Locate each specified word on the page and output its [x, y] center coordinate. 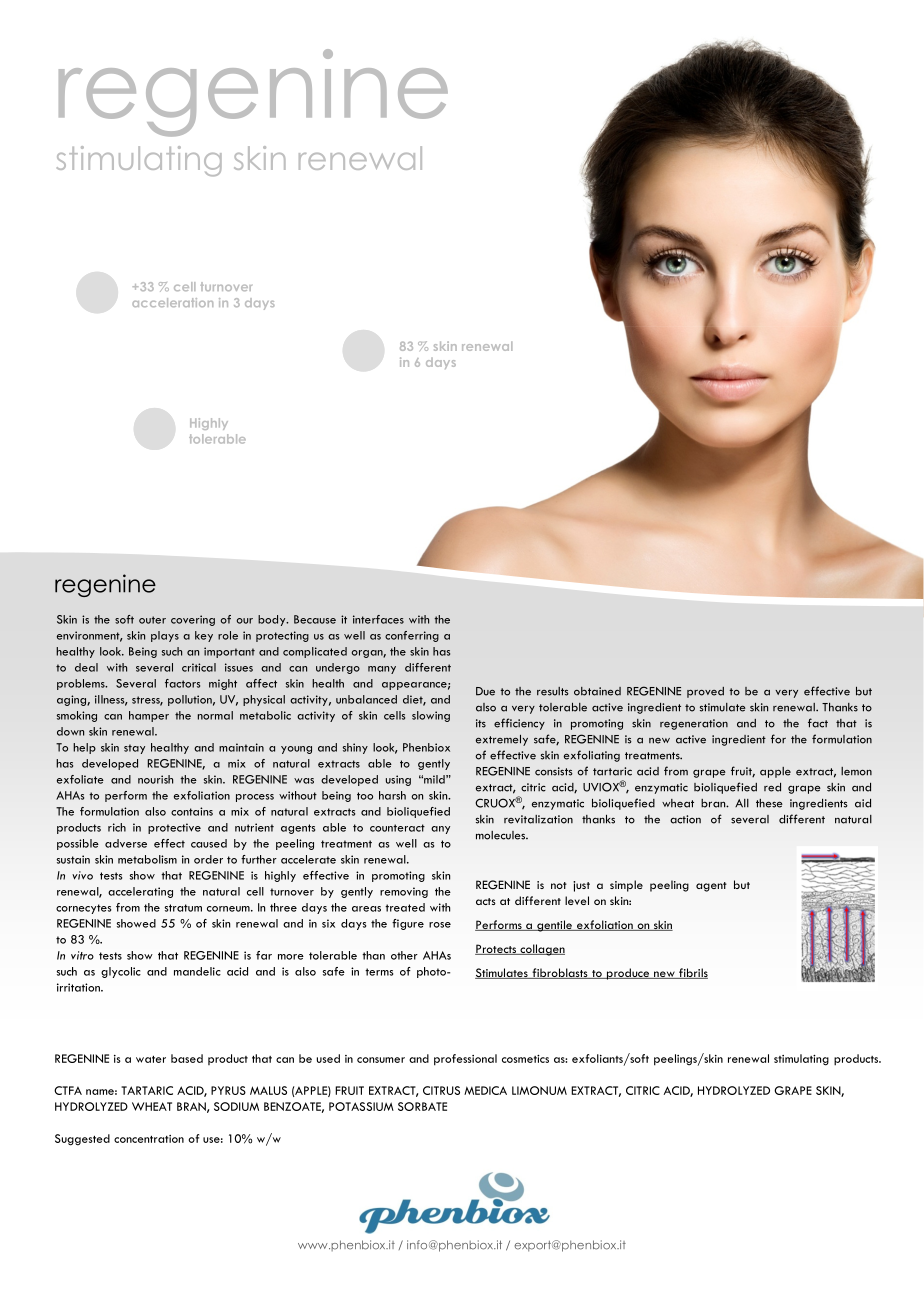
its [481, 723]
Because [315, 619]
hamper [149, 716]
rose [440, 925]
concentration [149, 1139]
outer [152, 620]
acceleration [172, 302]
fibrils [692, 973]
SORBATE [422, 1106]
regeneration [694, 724]
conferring [412, 636]
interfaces [378, 619]
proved [705, 692]
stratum [183, 908]
